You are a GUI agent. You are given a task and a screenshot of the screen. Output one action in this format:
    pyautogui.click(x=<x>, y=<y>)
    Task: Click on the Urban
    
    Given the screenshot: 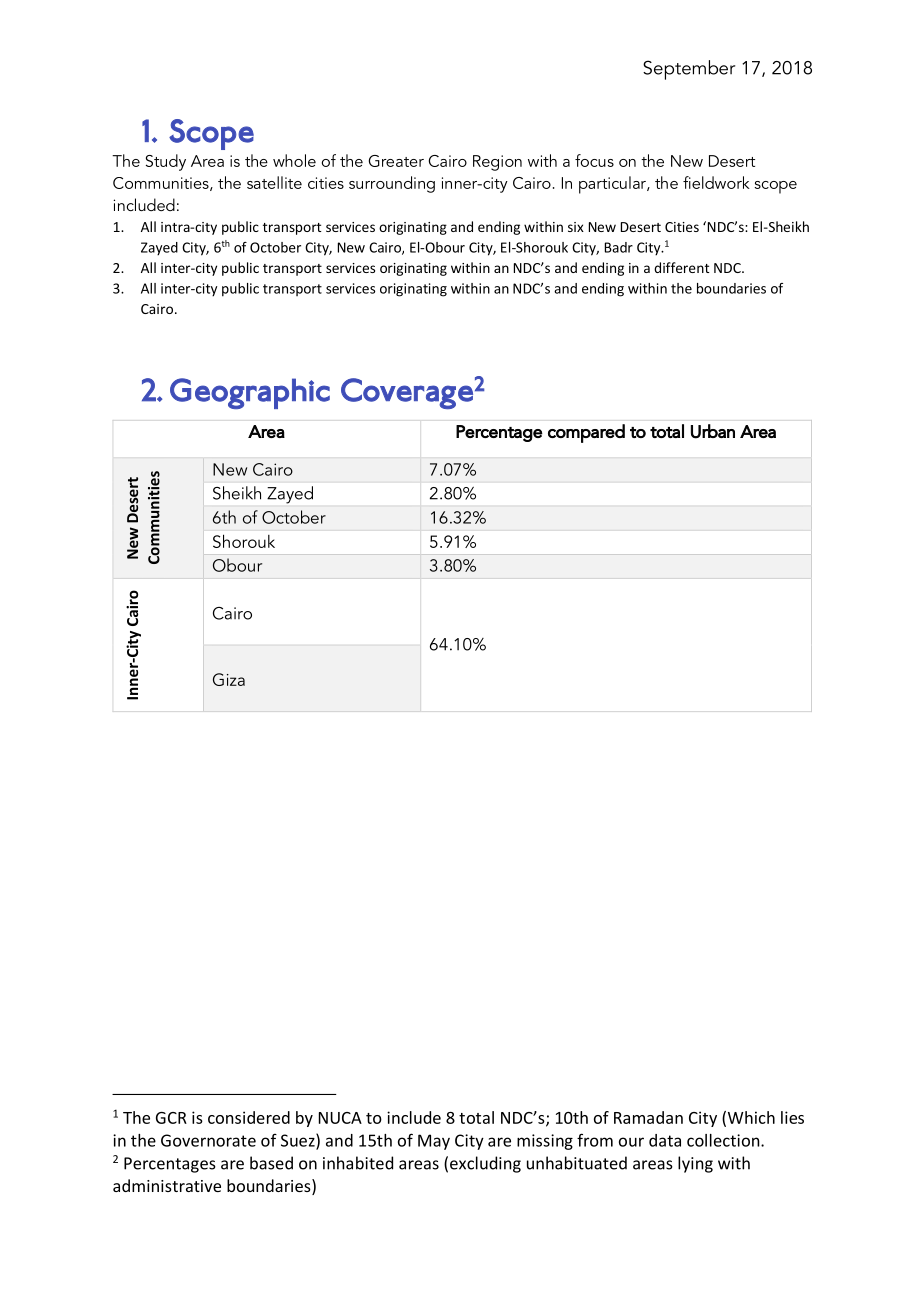 What is the action you would take?
    pyautogui.click(x=713, y=431)
